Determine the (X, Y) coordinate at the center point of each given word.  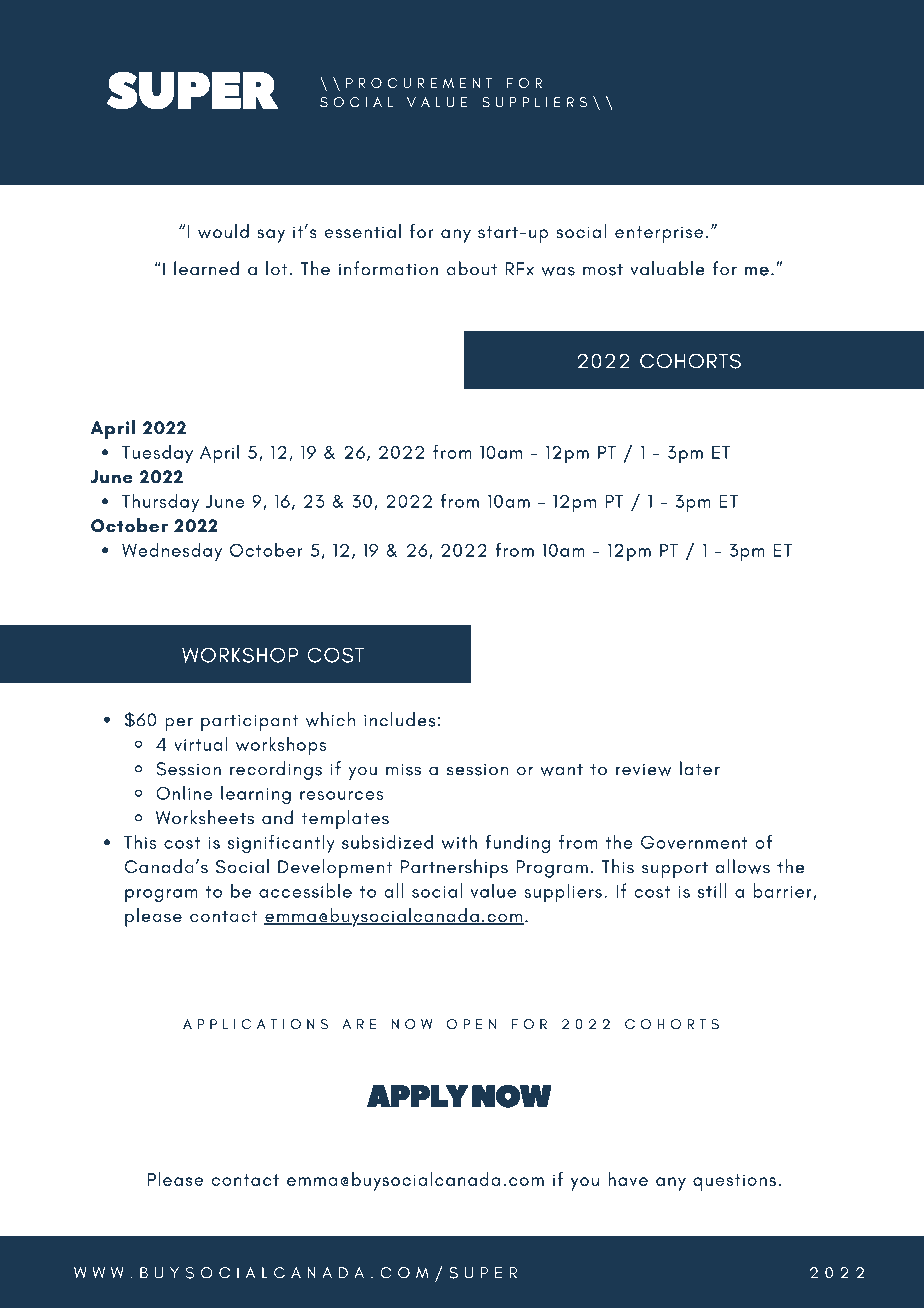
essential (362, 231)
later (700, 768)
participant (249, 723)
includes (399, 719)
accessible (305, 890)
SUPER (192, 90)
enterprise (659, 234)
